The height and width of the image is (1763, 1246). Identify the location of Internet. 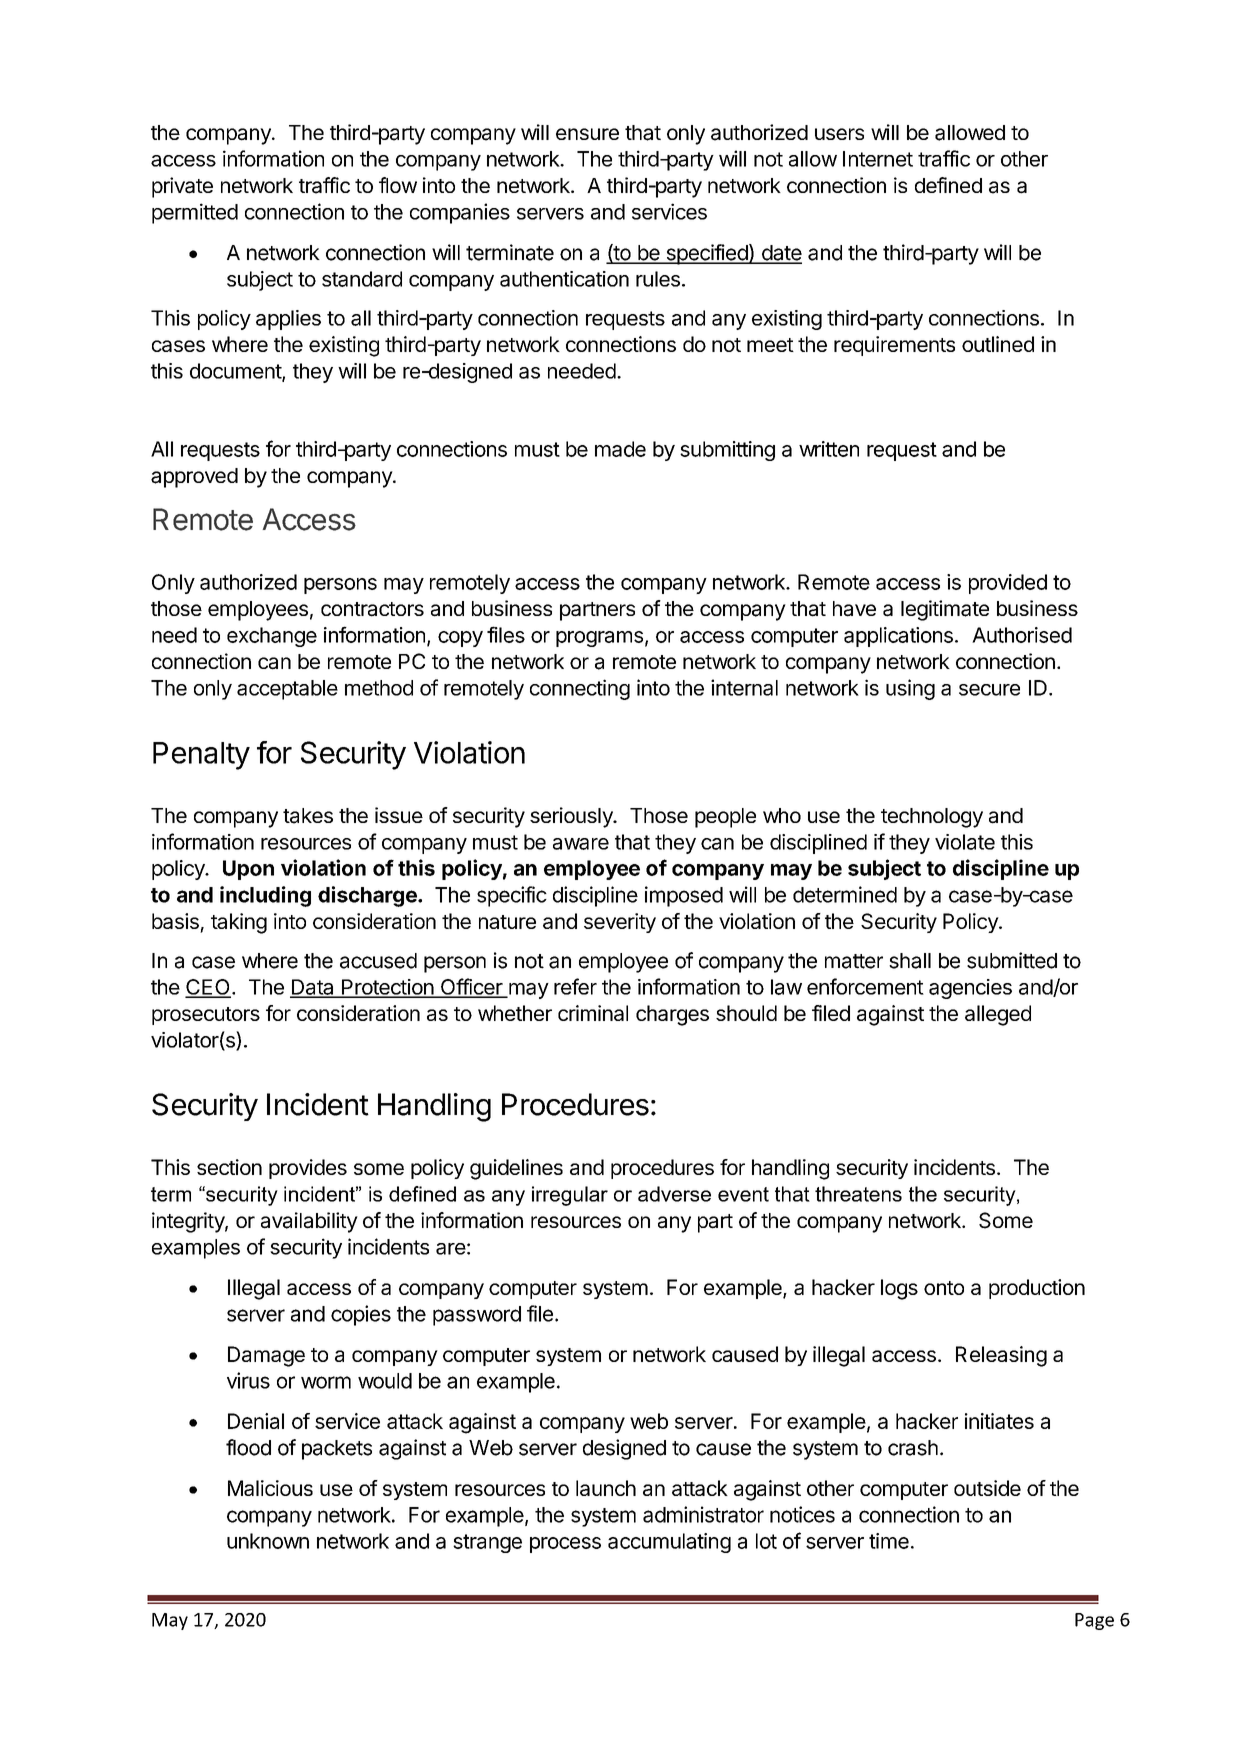
(878, 159).
